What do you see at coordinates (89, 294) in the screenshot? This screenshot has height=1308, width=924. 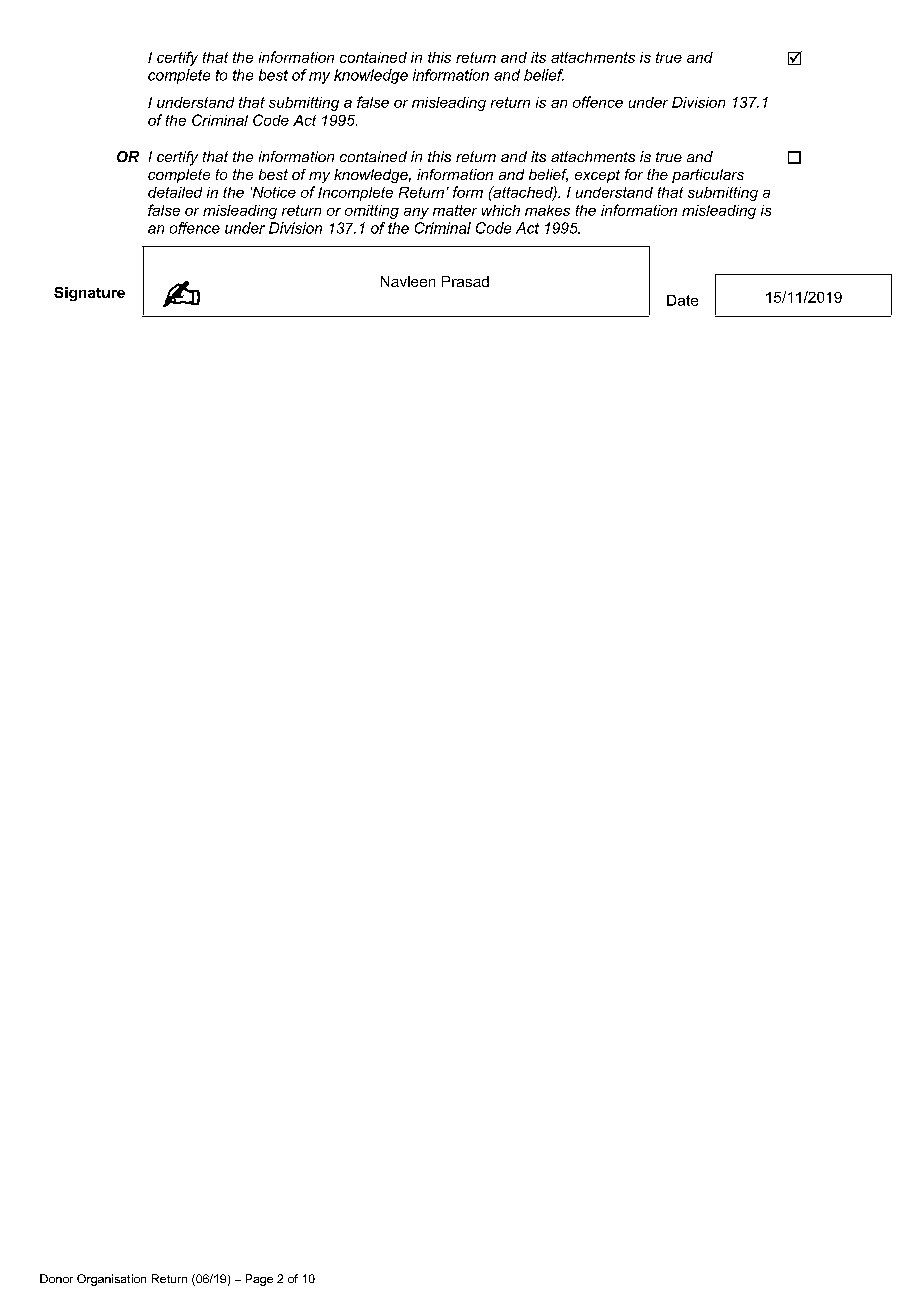 I see `Signature` at bounding box center [89, 294].
